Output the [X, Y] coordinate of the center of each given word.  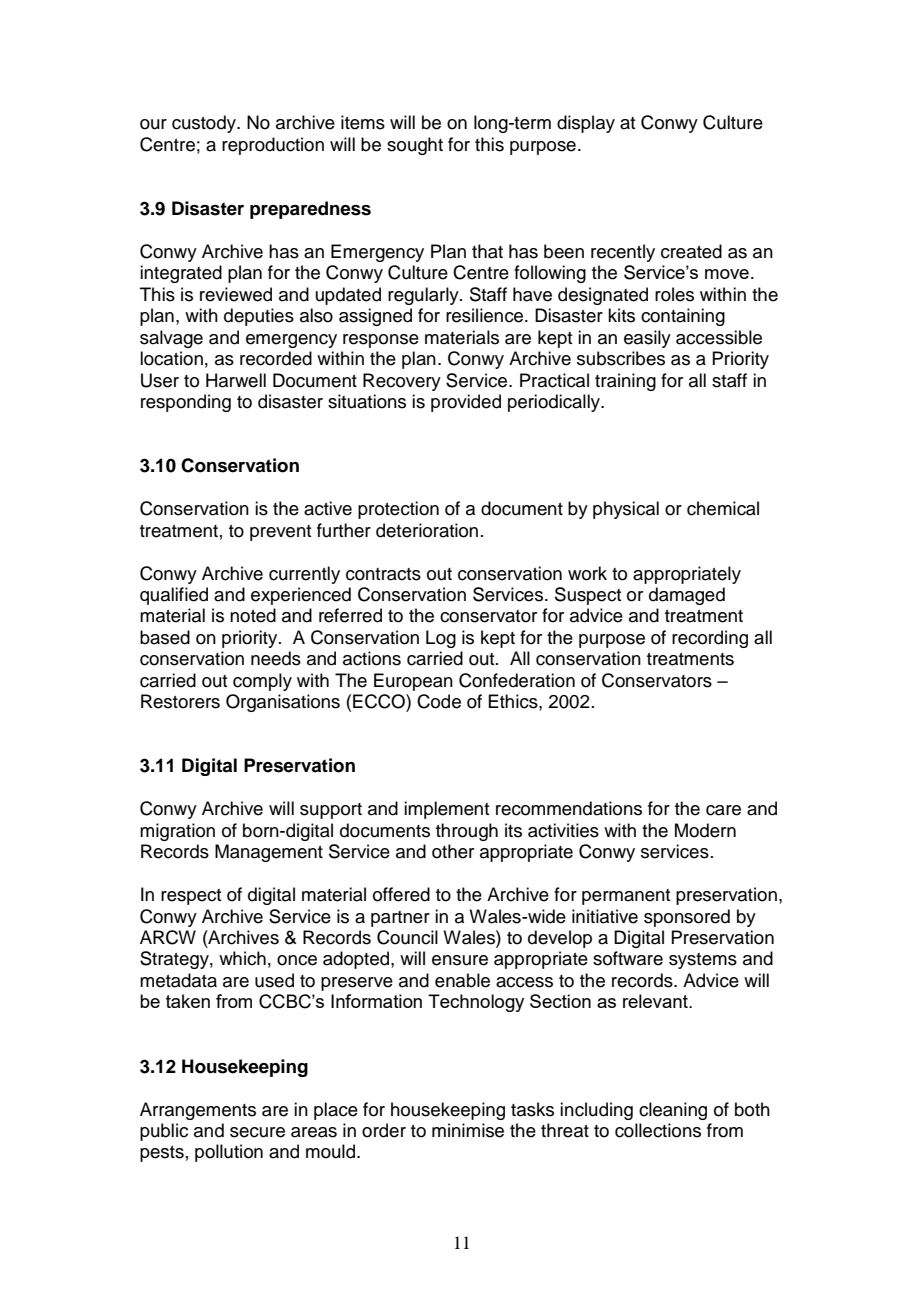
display [586, 124]
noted [253, 615]
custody [205, 124]
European [413, 682]
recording [710, 639]
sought [415, 146]
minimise [468, 1130]
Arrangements [198, 1111]
